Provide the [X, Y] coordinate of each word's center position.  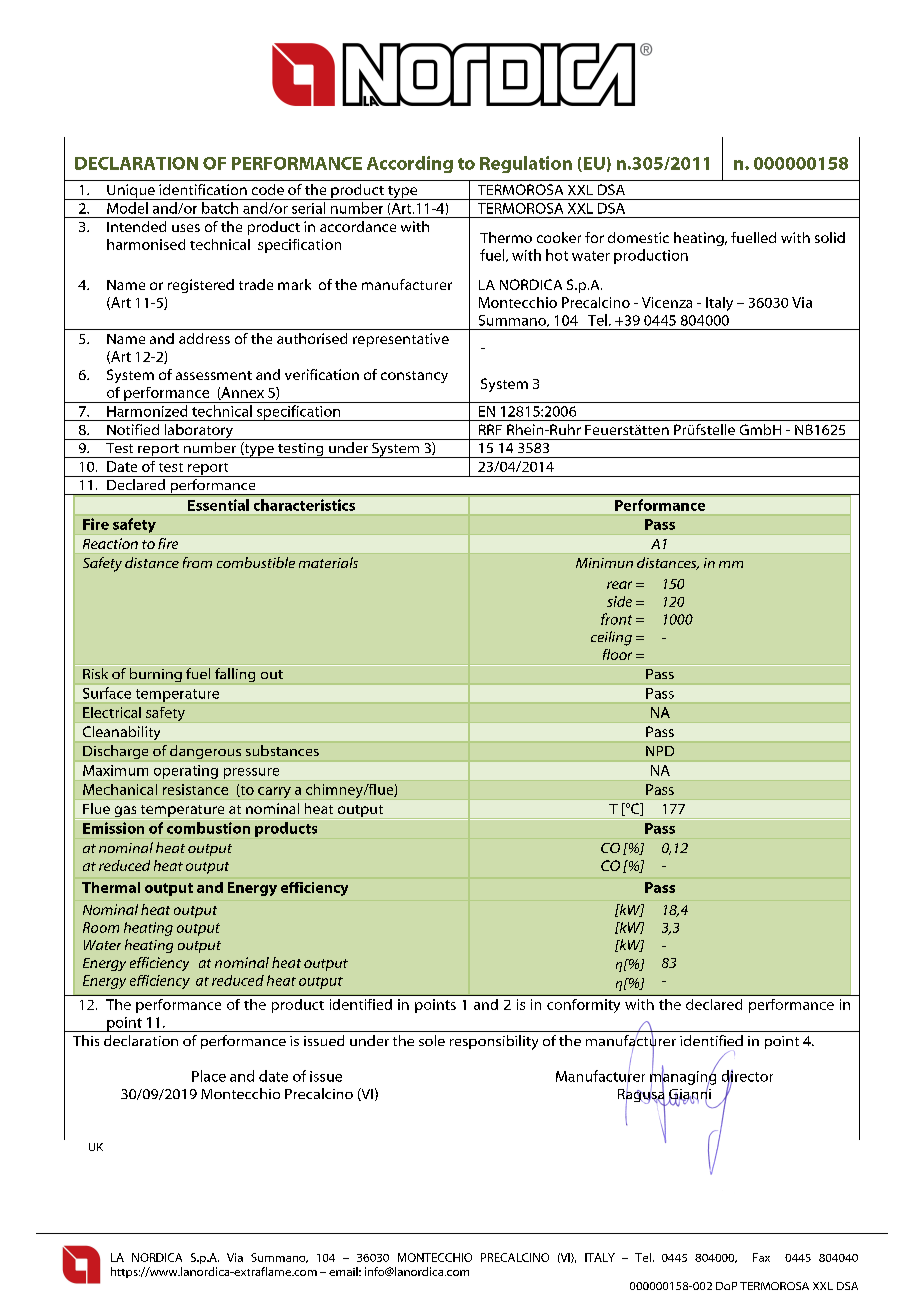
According [410, 164]
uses [186, 228]
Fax [761, 1257]
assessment [214, 375]
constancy [414, 377]
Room [101, 927]
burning [155, 676]
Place [209, 1076]
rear [619, 585]
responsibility [494, 1042]
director [747, 1077]
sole [432, 1040]
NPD [660, 751]
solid [830, 237]
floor [617, 654]
